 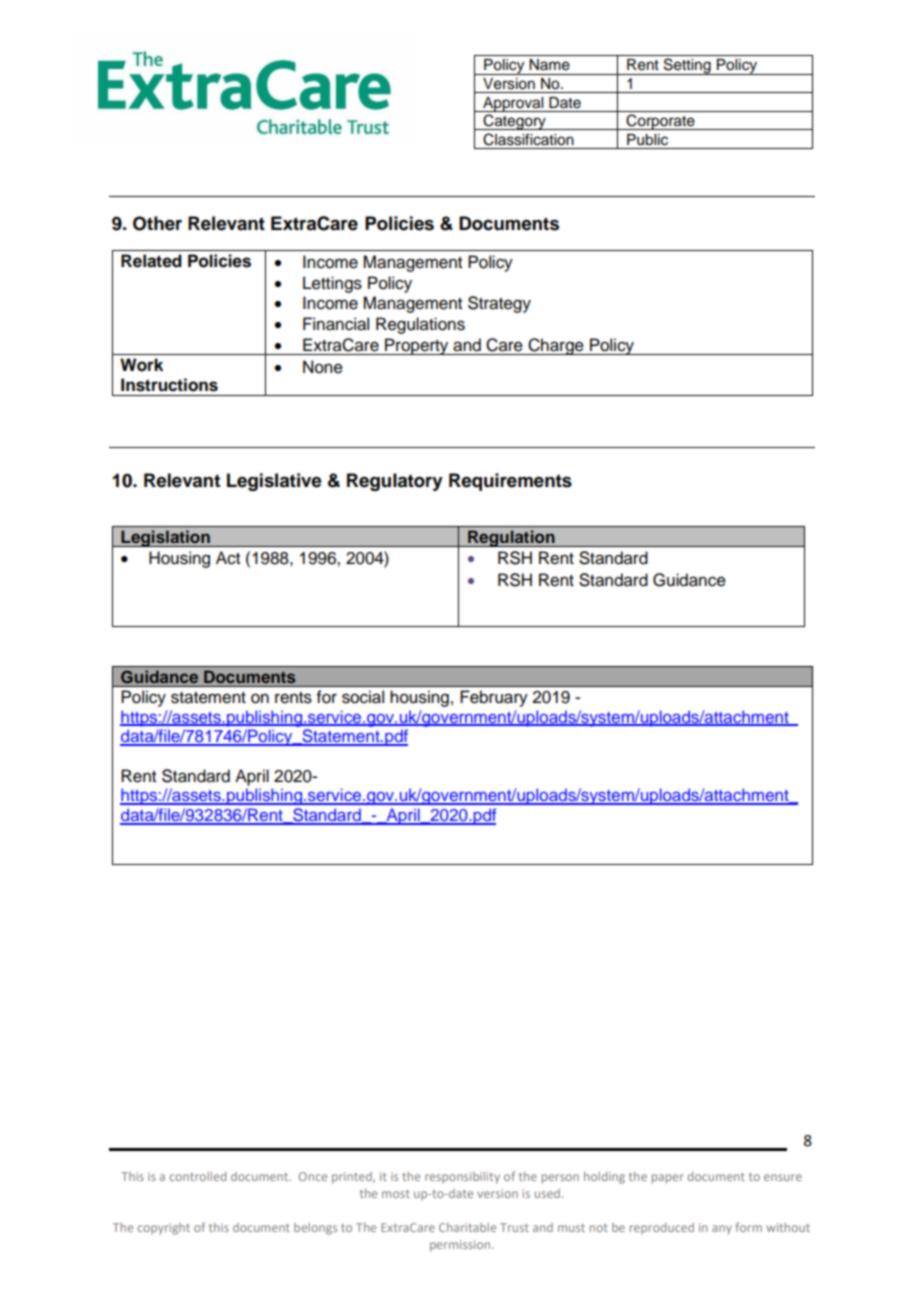 What do you see at coordinates (661, 122) in the screenshot?
I see `Corporate` at bounding box center [661, 122].
